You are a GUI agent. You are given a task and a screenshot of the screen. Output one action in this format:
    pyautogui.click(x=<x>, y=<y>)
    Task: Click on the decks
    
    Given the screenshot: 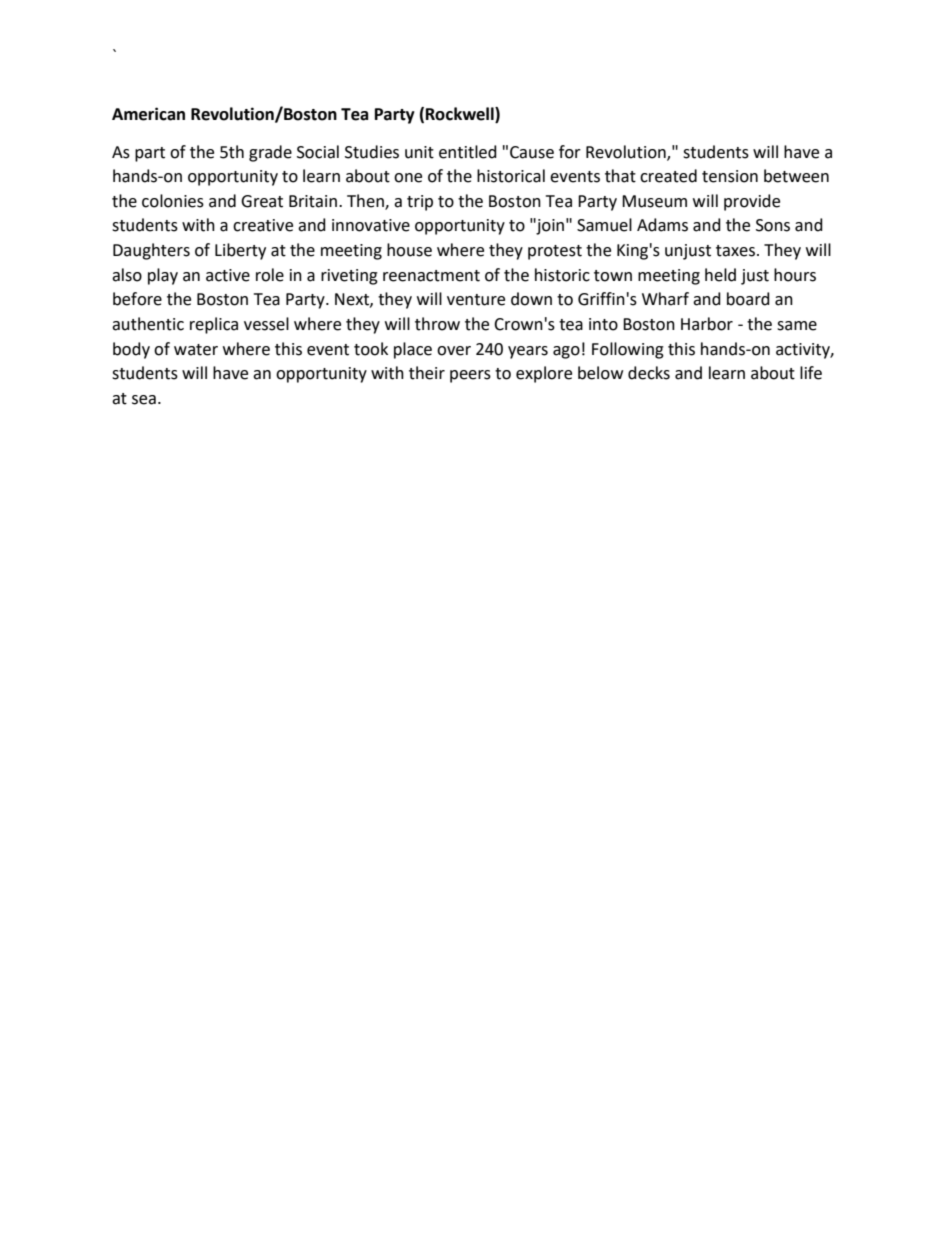 What is the action you would take?
    pyautogui.click(x=649, y=373)
